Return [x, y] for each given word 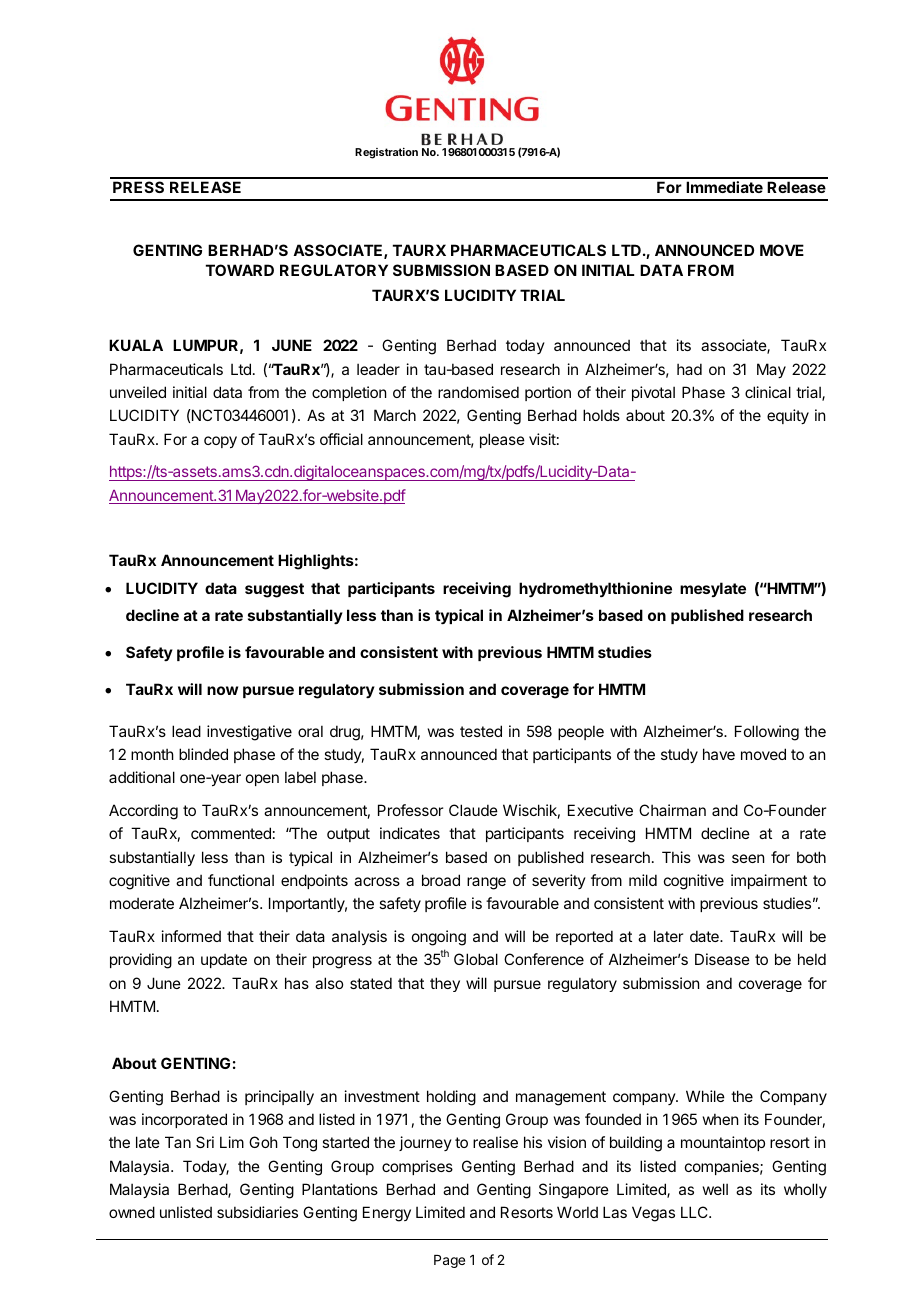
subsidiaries [257, 1212]
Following [767, 733]
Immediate [724, 187]
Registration [386, 153]
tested [481, 731]
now [222, 690]
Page [449, 1261]
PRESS [138, 187]
